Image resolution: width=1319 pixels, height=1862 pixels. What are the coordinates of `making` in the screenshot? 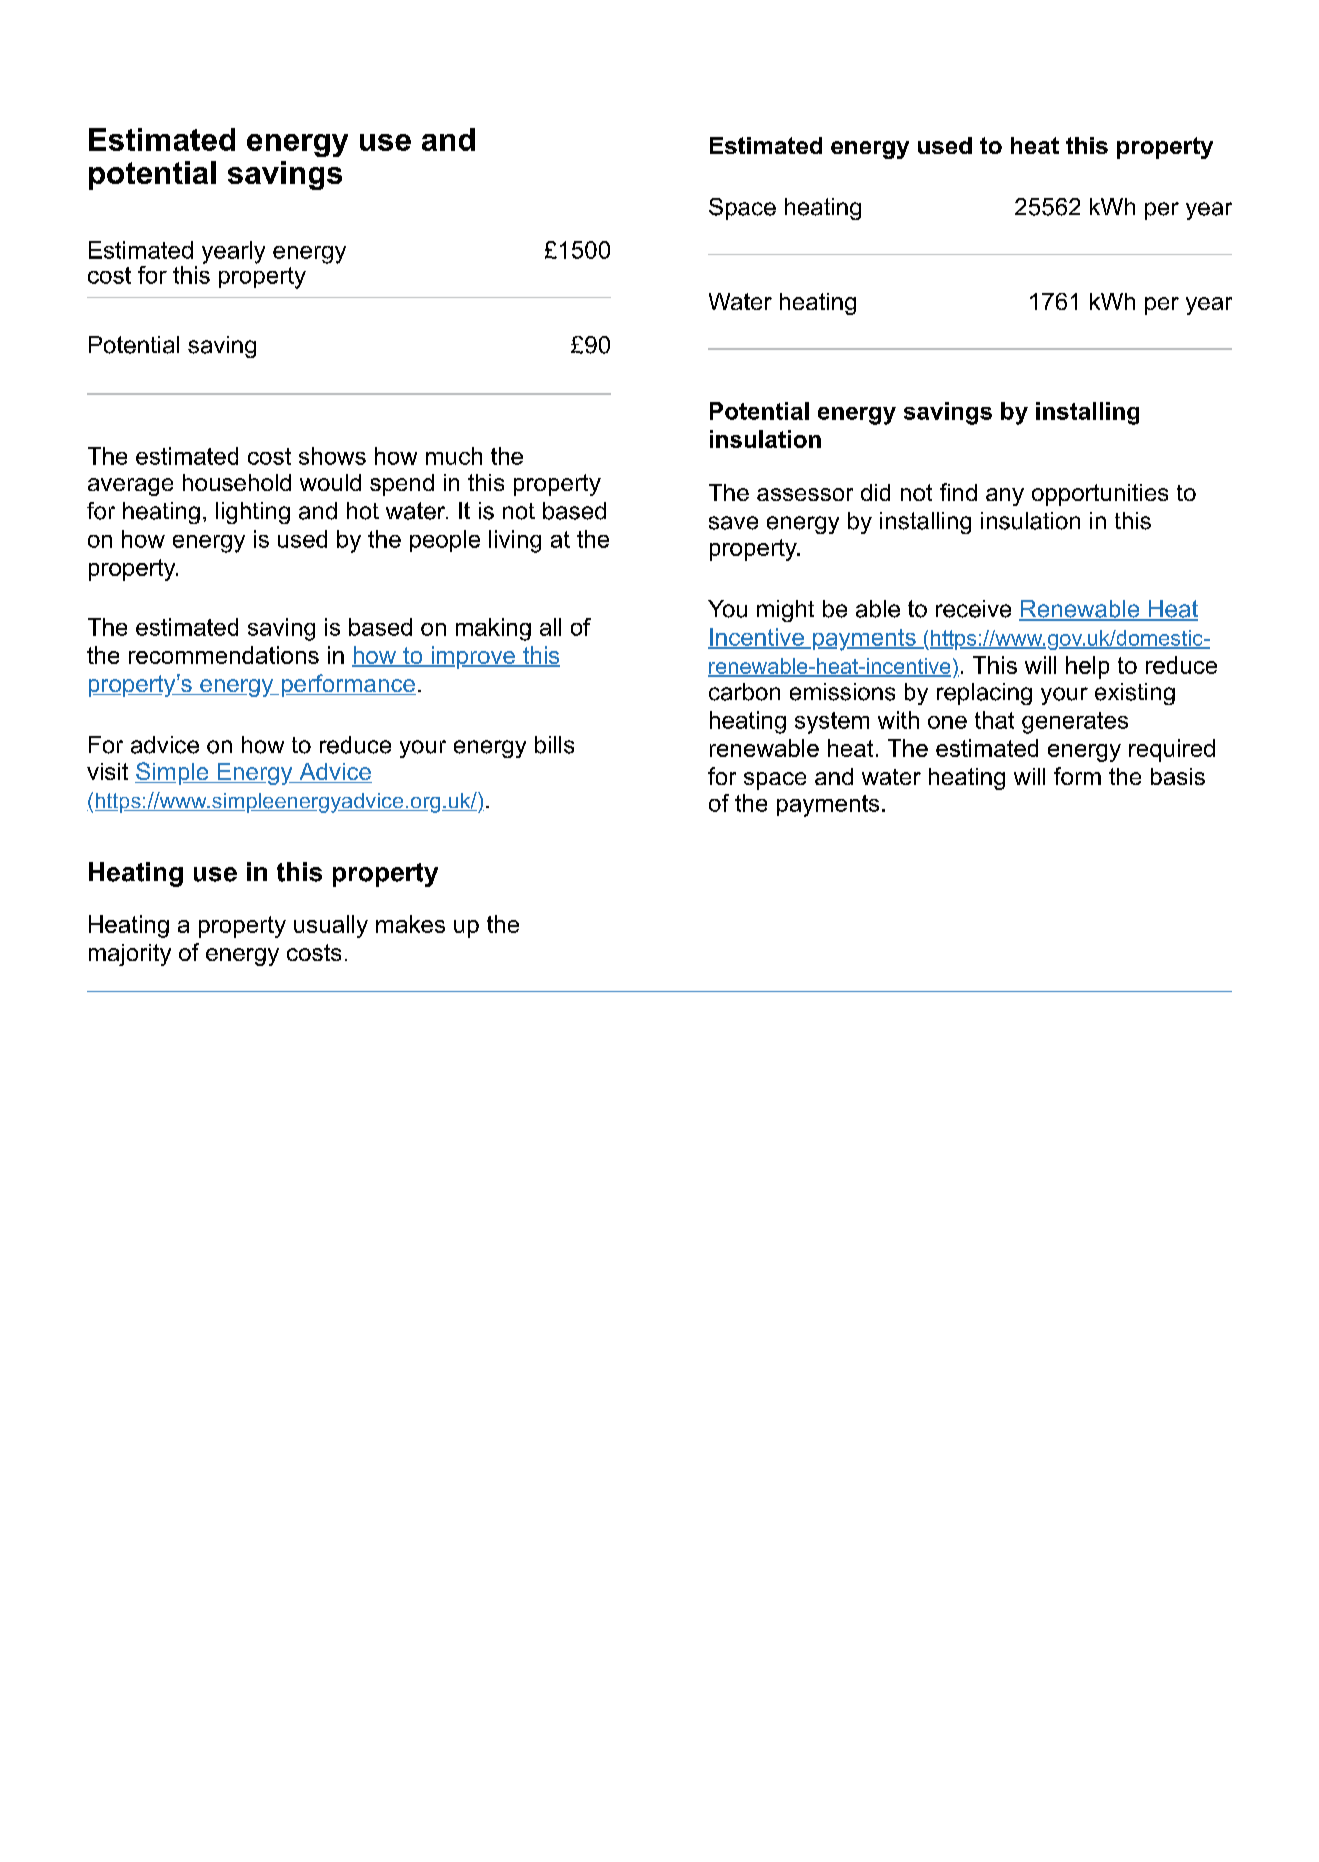 It's located at (493, 629).
